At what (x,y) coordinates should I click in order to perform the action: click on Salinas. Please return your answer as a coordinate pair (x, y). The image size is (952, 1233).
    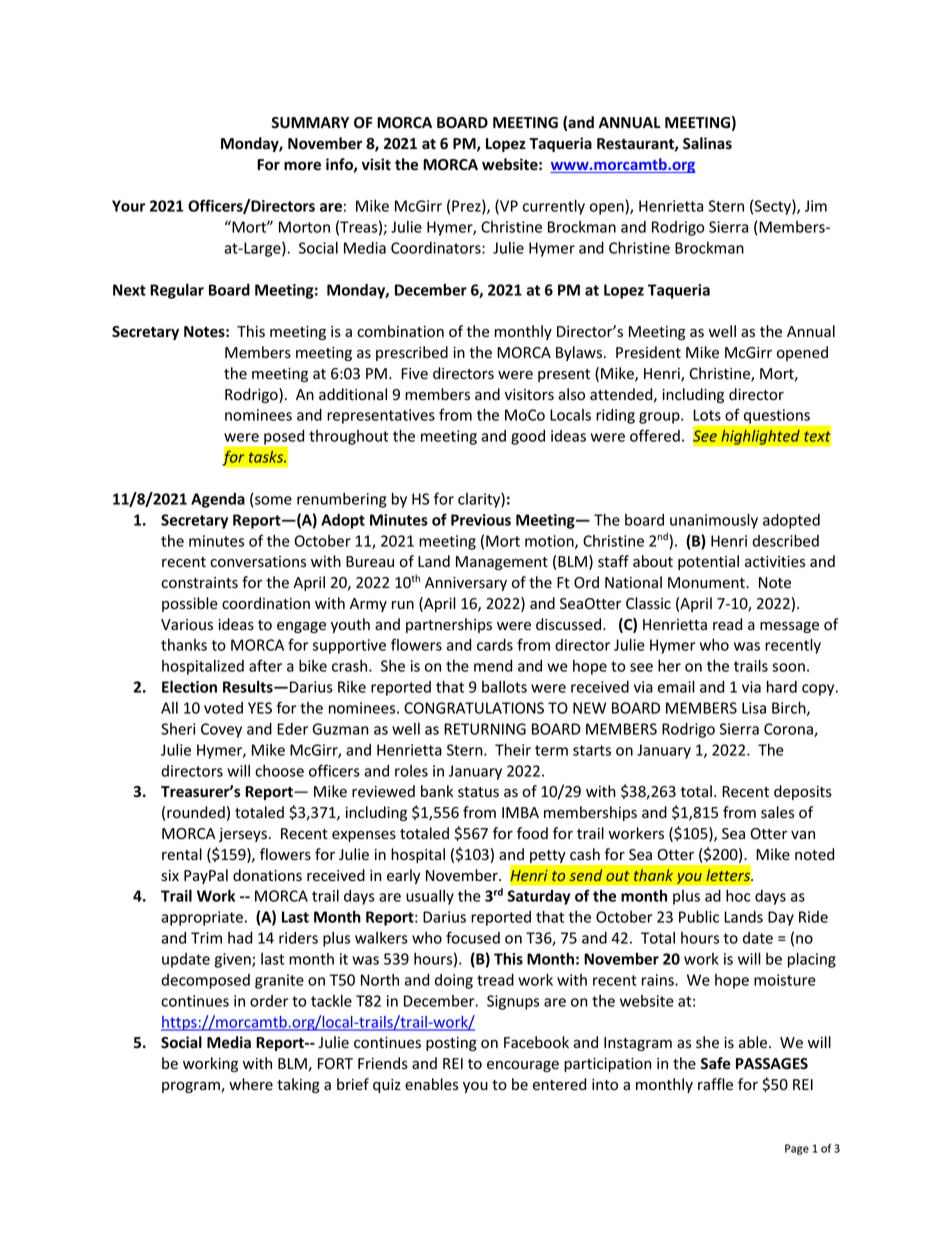
    Looking at the image, I should click on (707, 143).
